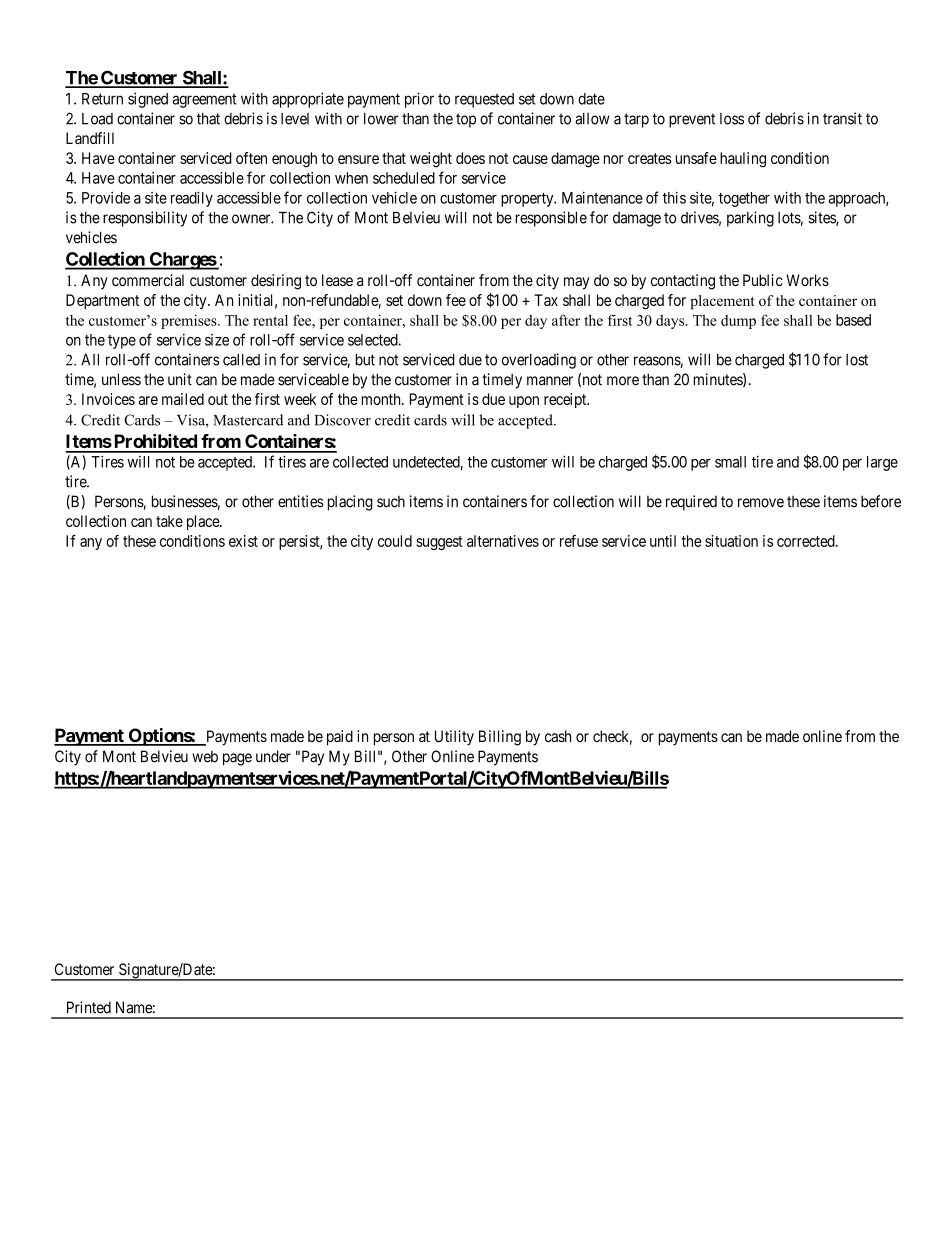  Describe the element at coordinates (204, 101) in the page. I see `agreement` at that location.
